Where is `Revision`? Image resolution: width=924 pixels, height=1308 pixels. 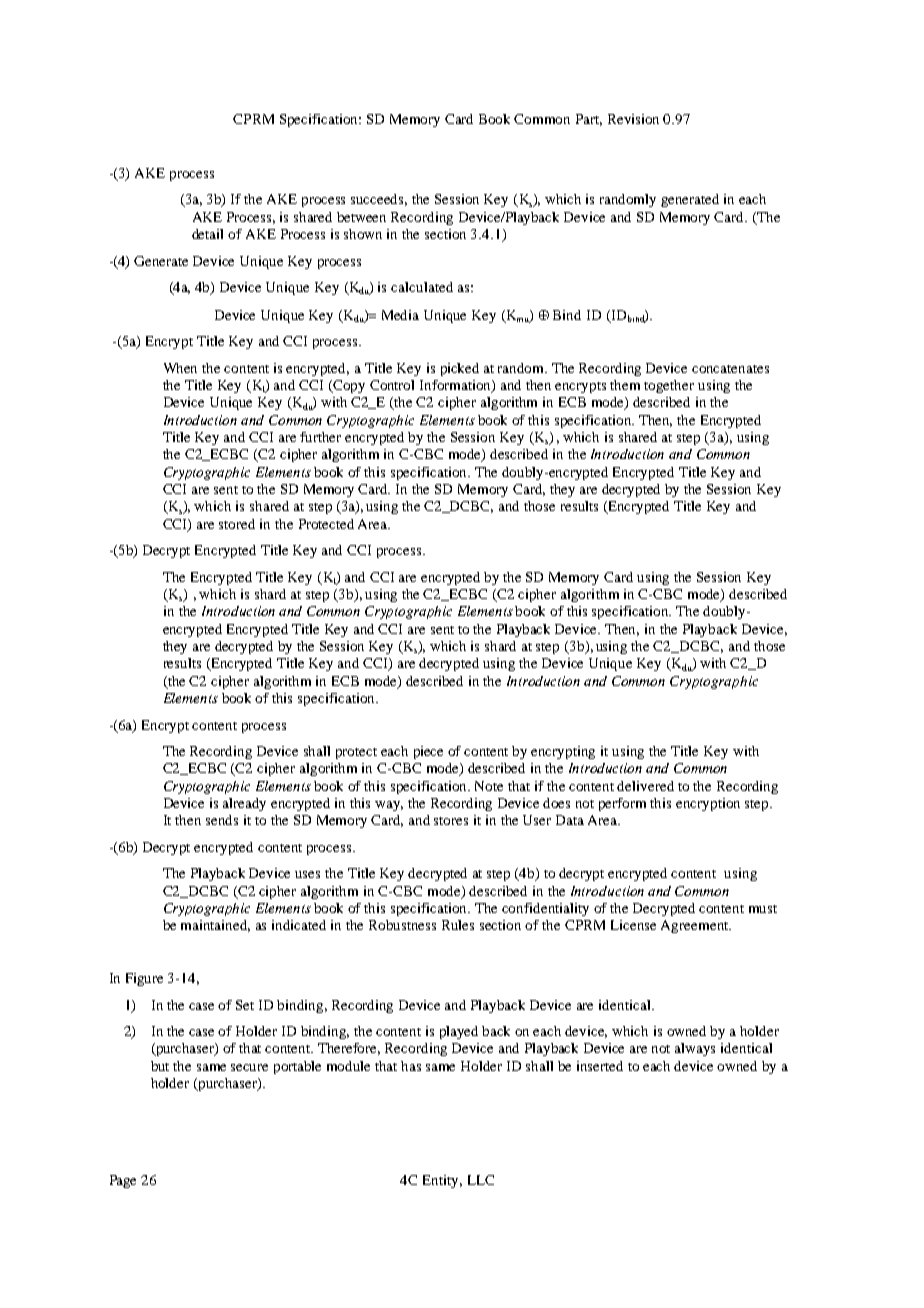 Revision is located at coordinates (633, 119).
